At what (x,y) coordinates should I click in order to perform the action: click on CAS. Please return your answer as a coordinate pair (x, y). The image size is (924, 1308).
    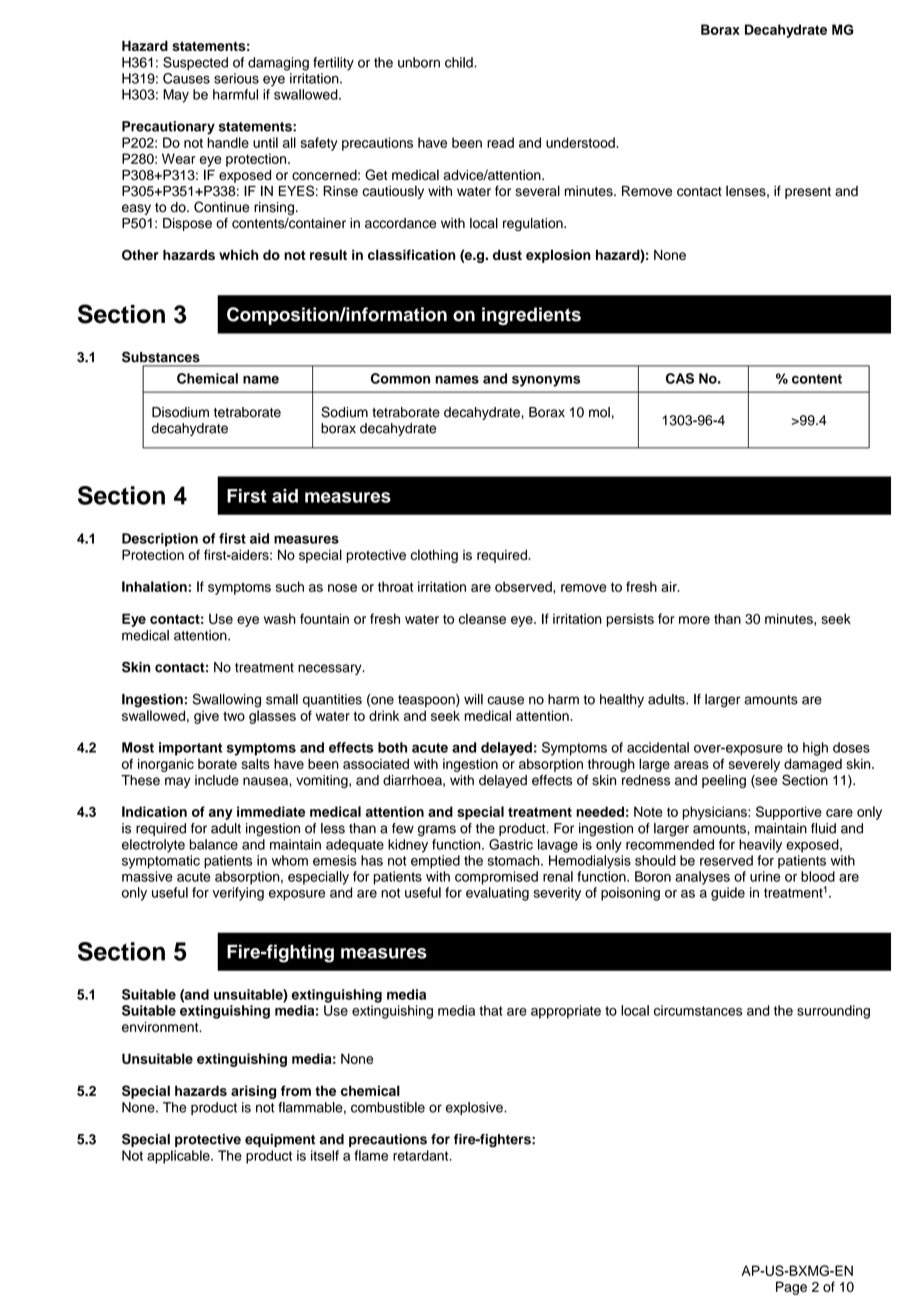
    Looking at the image, I should click on (680, 378).
